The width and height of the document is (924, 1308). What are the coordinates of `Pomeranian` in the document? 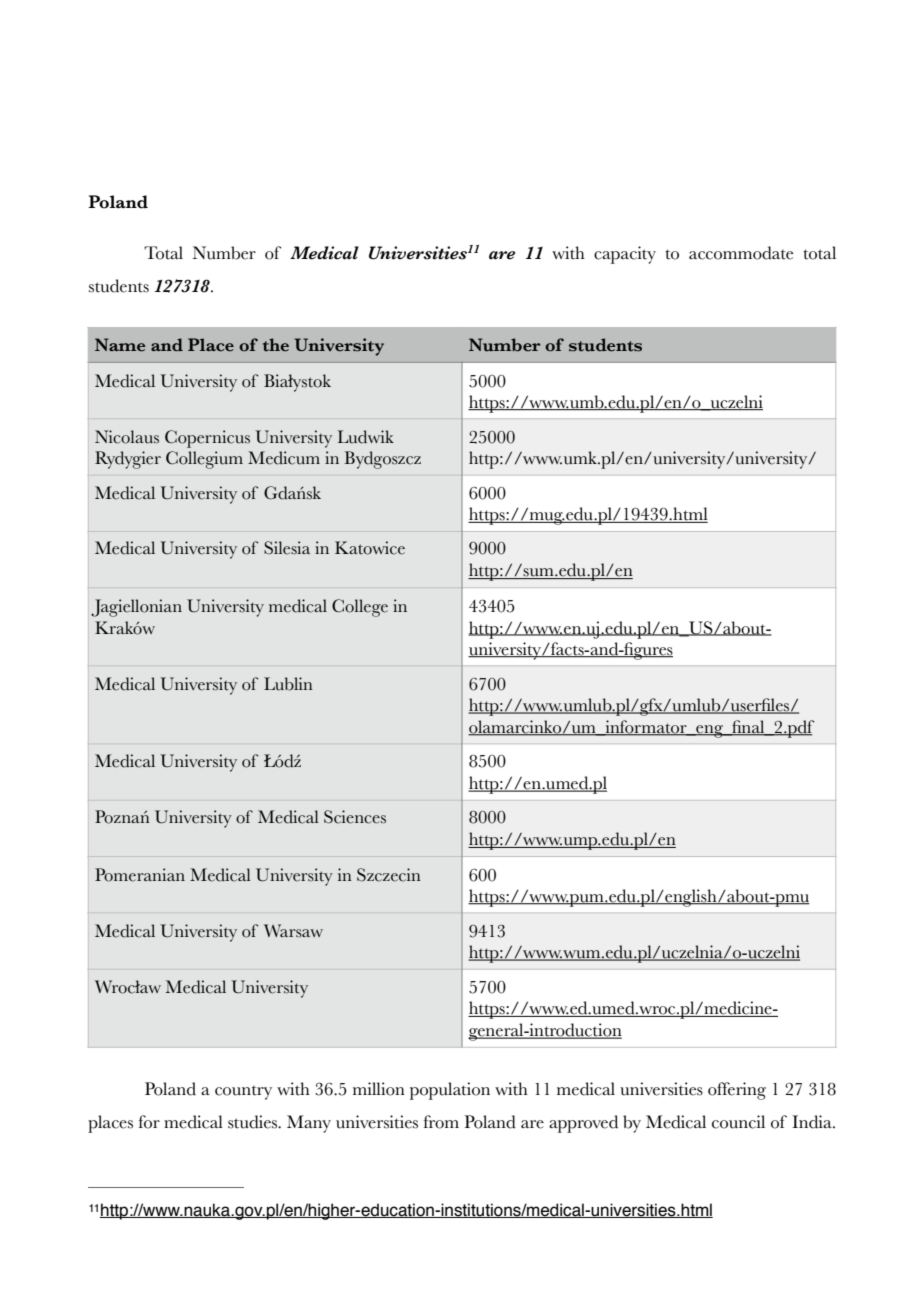 It's located at (140, 875).
